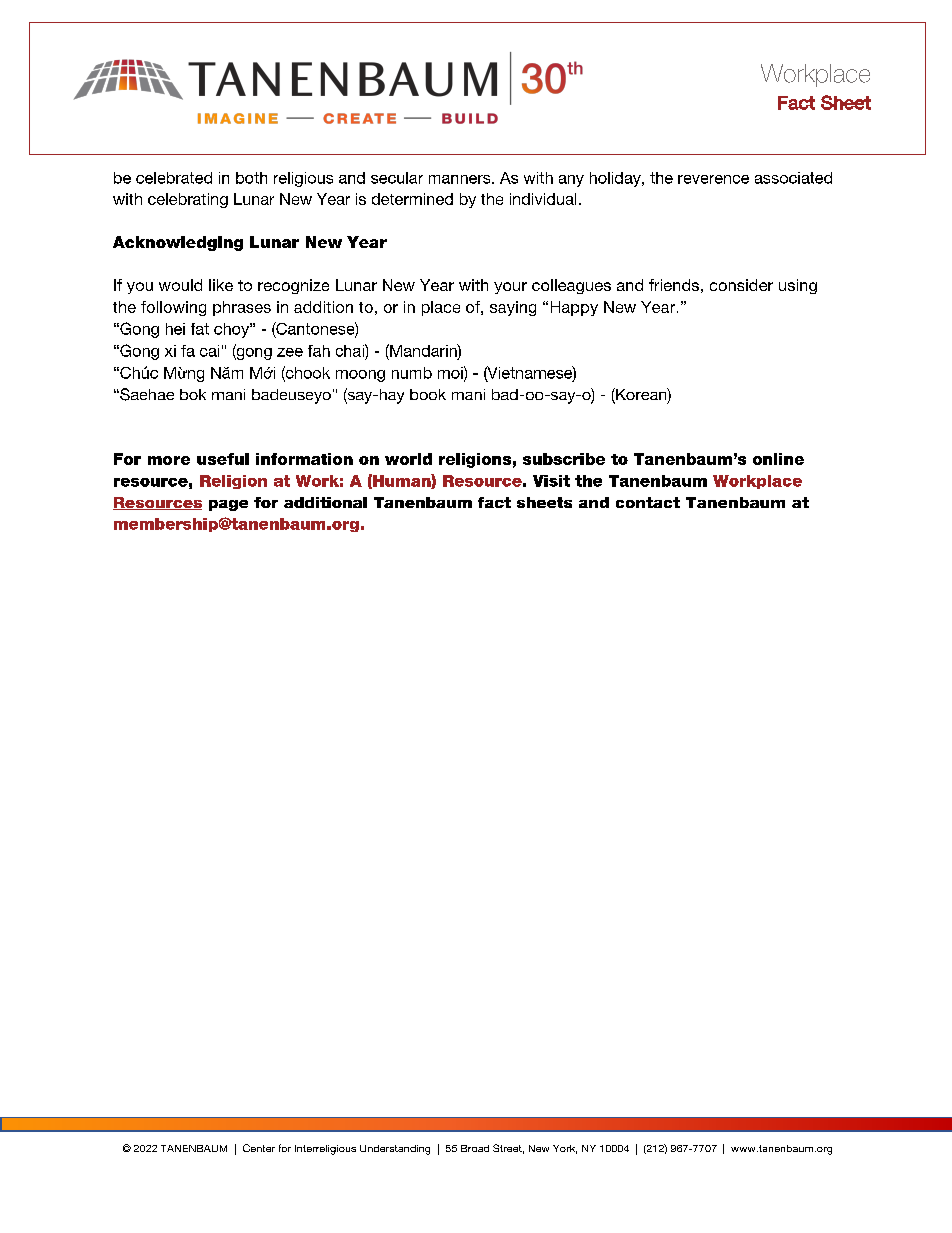  What do you see at coordinates (648, 502) in the image?
I see `contact` at bounding box center [648, 502].
